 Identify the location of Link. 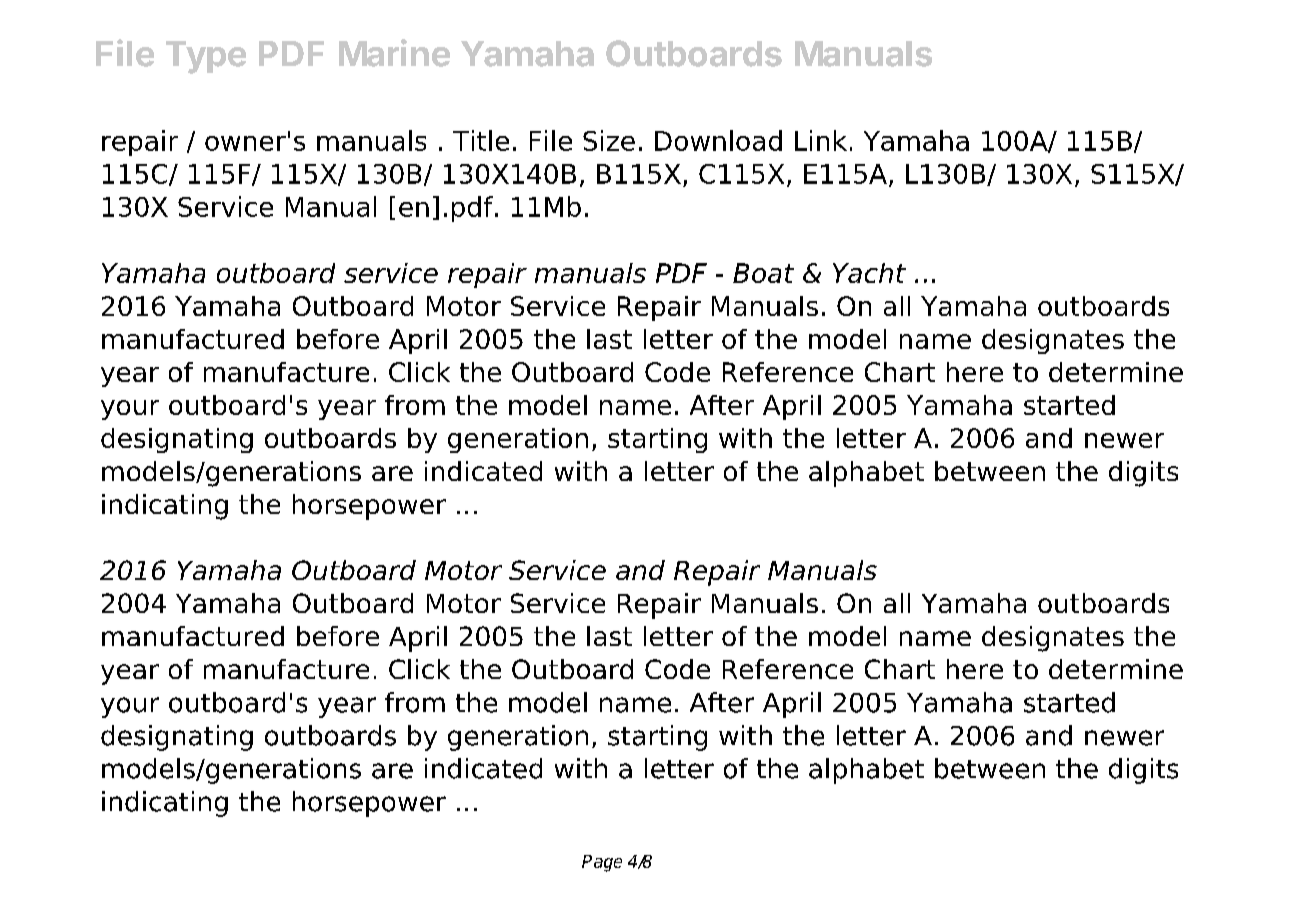
(821, 140).
